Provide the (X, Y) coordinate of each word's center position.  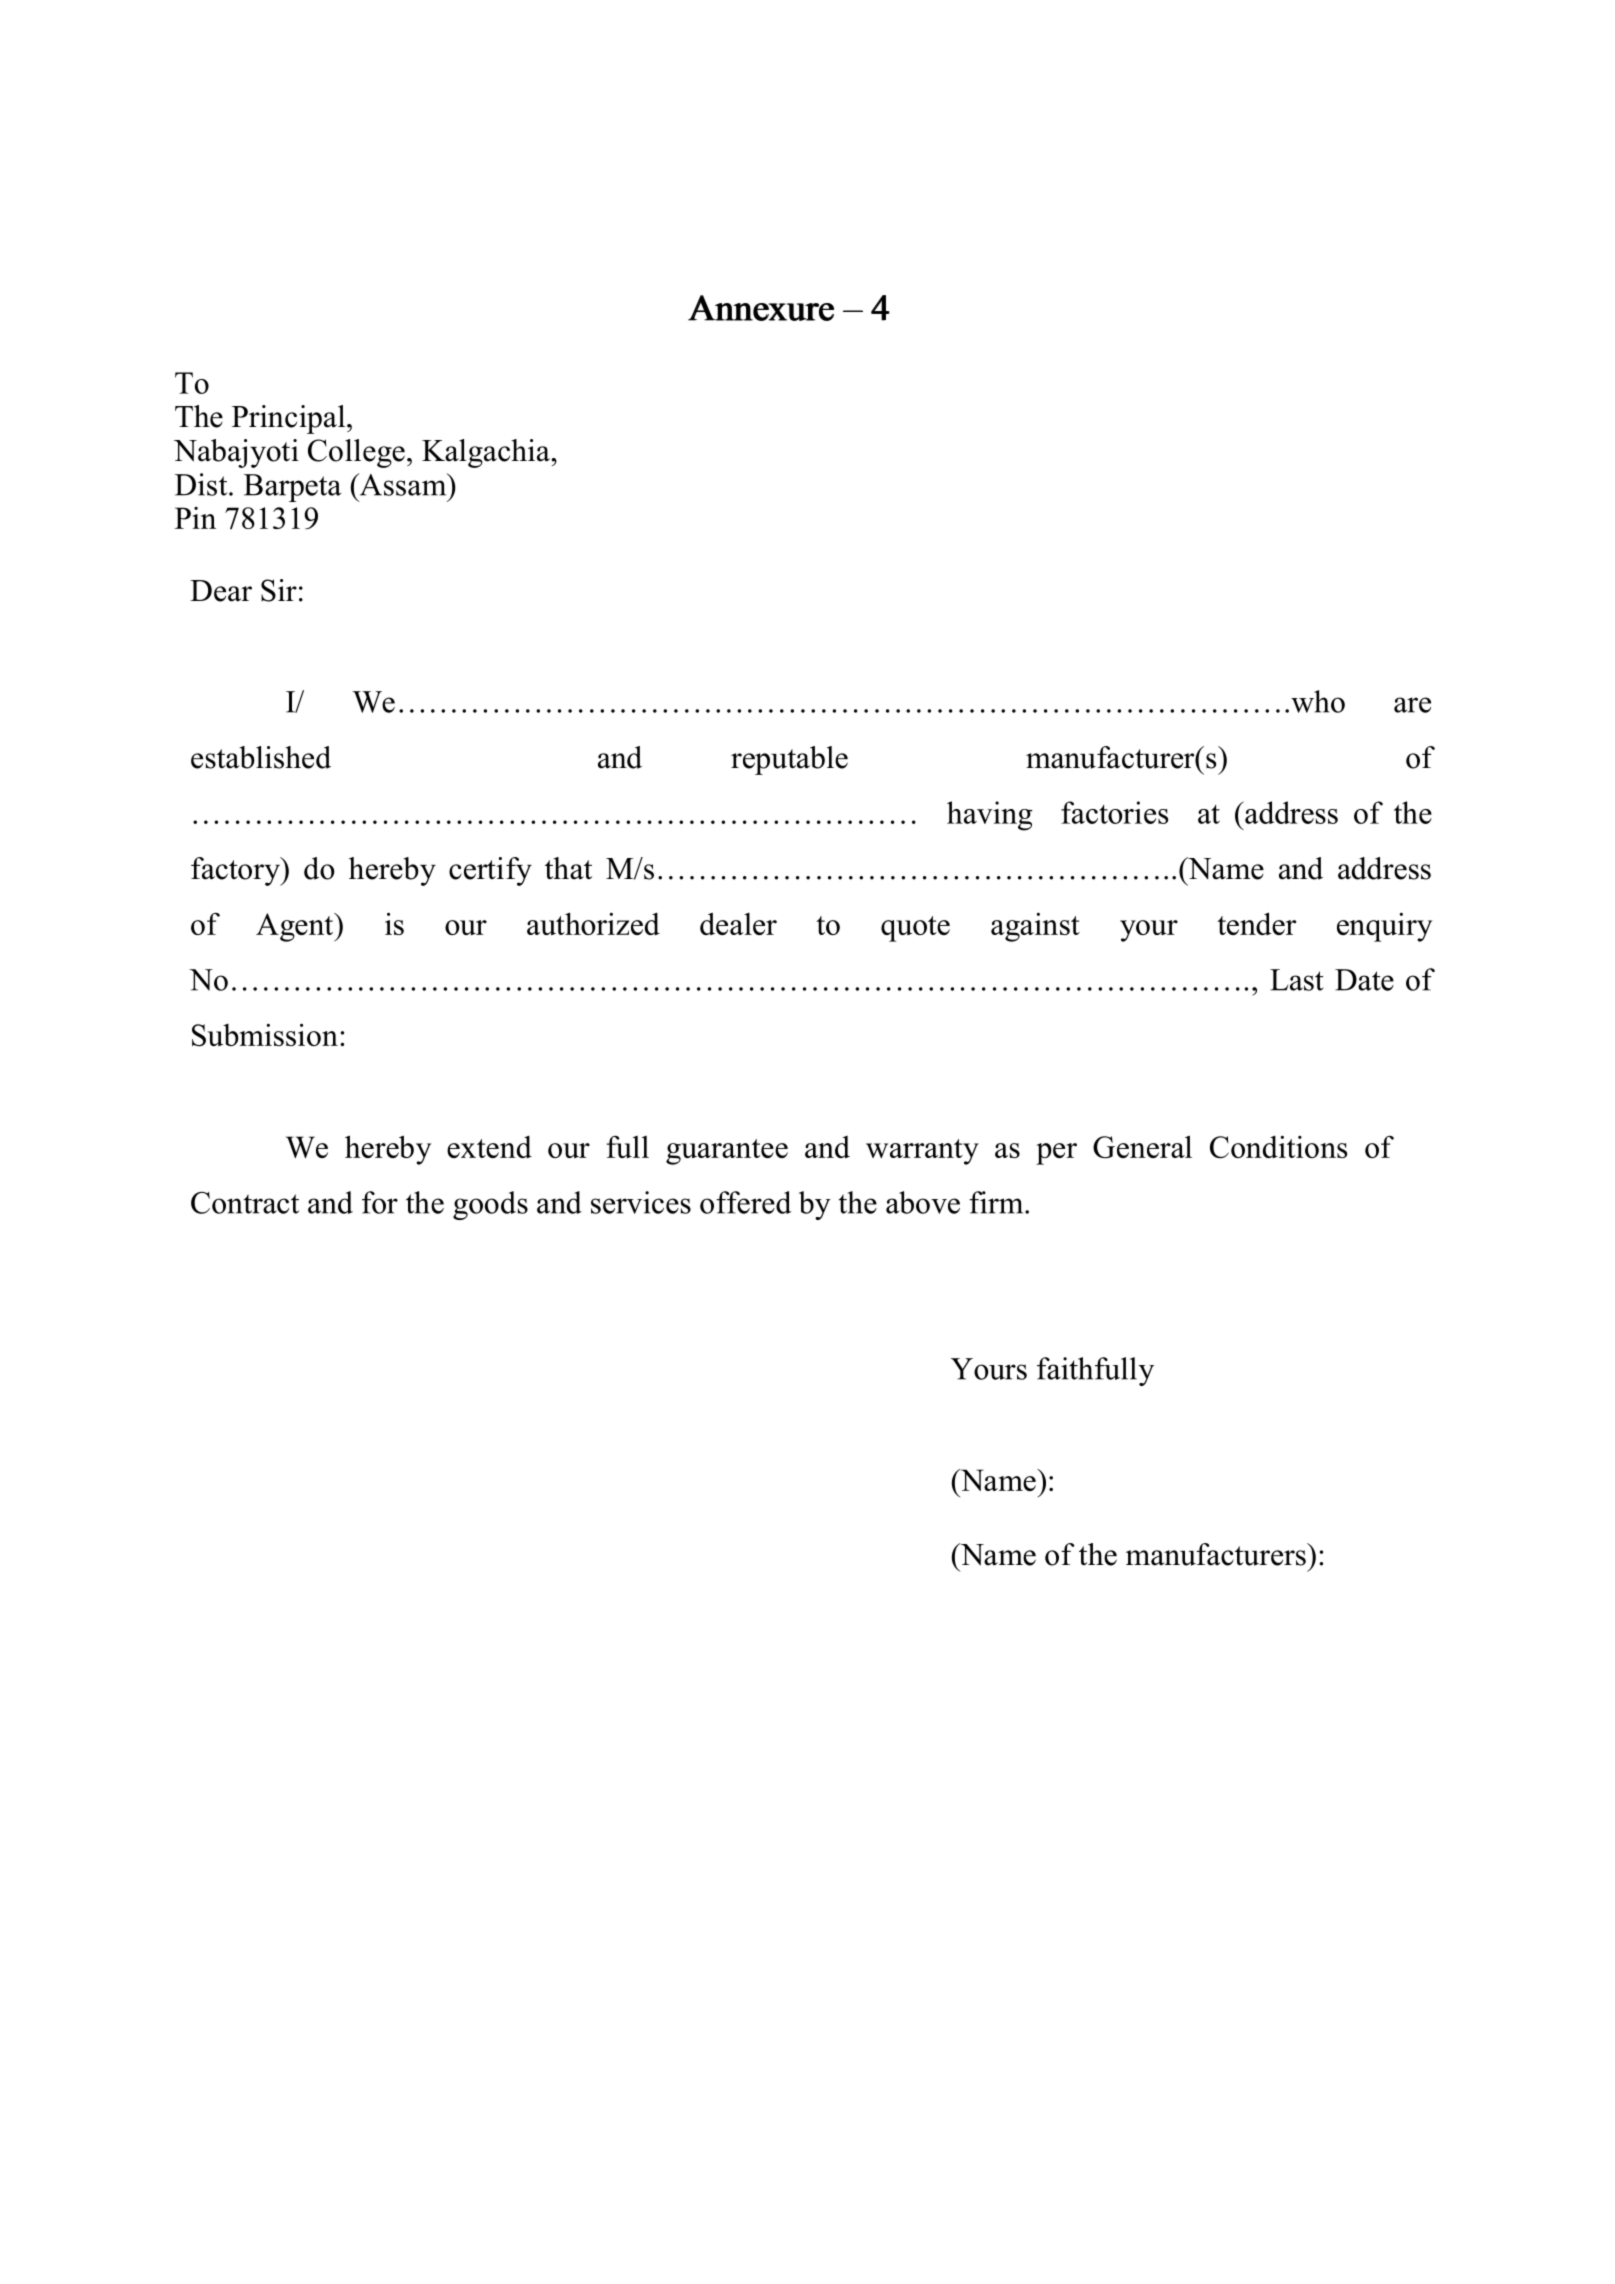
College (356, 453)
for (380, 1202)
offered (746, 1202)
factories (1114, 812)
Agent (296, 927)
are (1412, 705)
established (261, 757)
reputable (789, 760)
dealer (738, 923)
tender (1256, 923)
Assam (403, 484)
